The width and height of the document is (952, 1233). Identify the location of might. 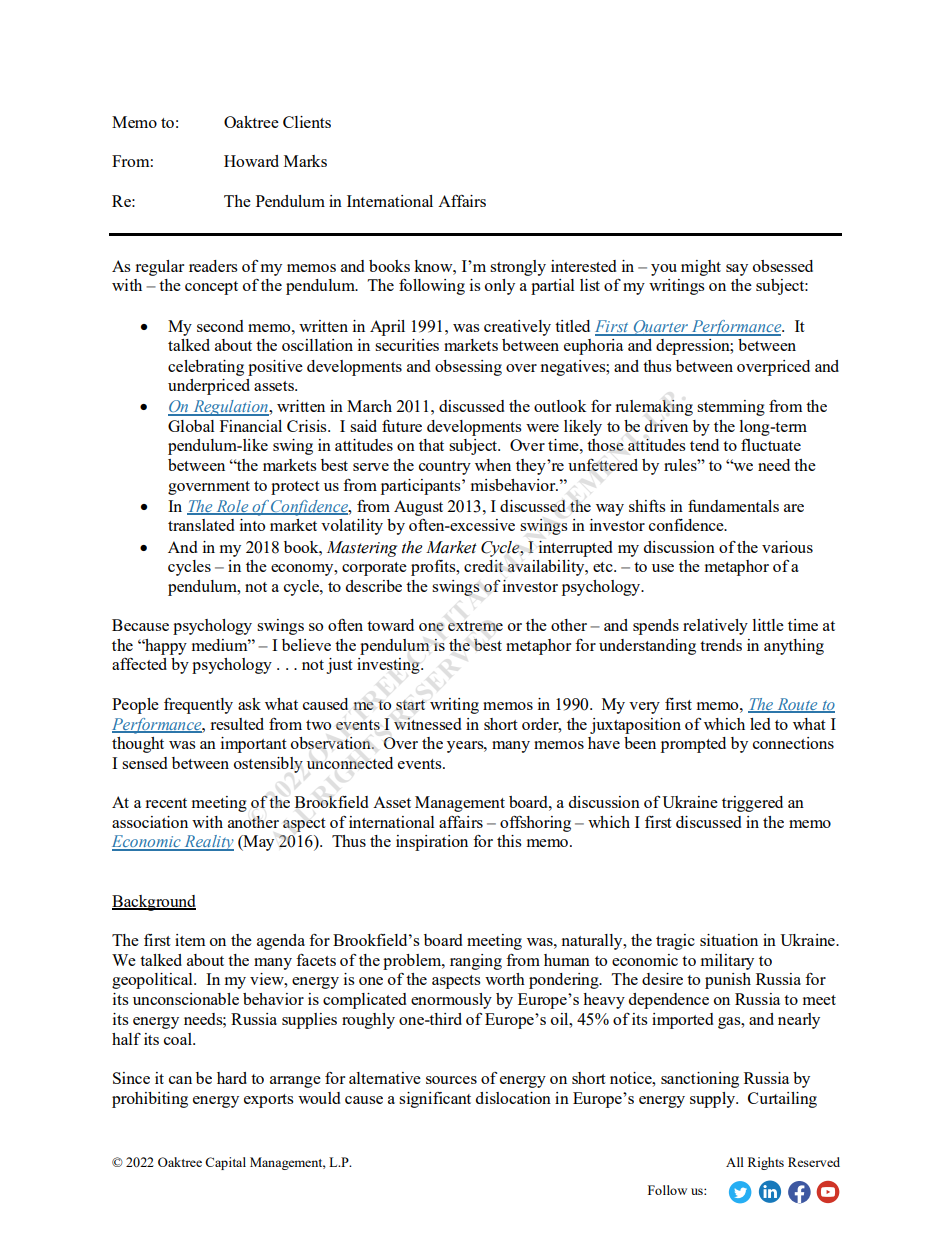
(701, 268).
